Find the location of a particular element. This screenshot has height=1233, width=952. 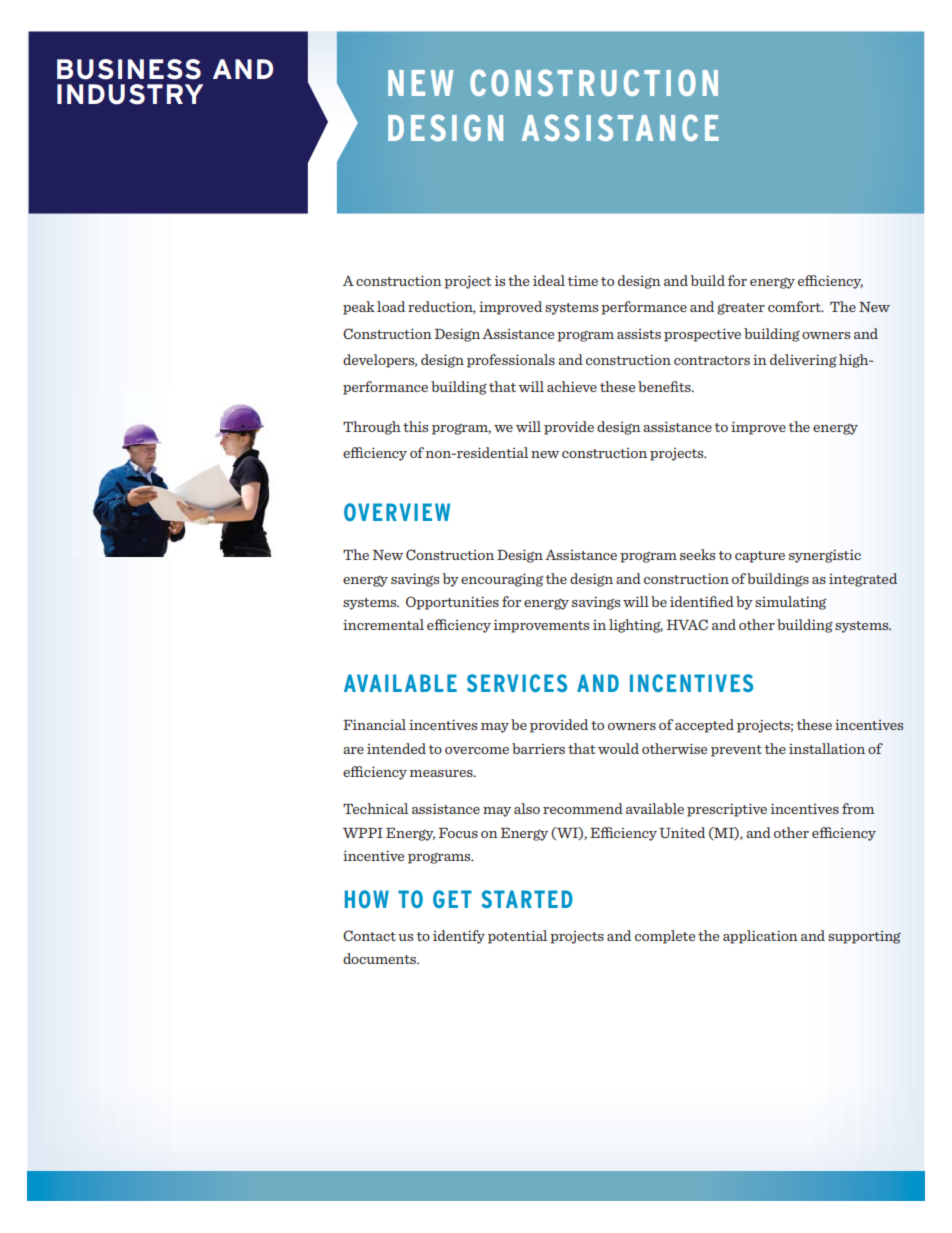

Contact is located at coordinates (369, 936).
